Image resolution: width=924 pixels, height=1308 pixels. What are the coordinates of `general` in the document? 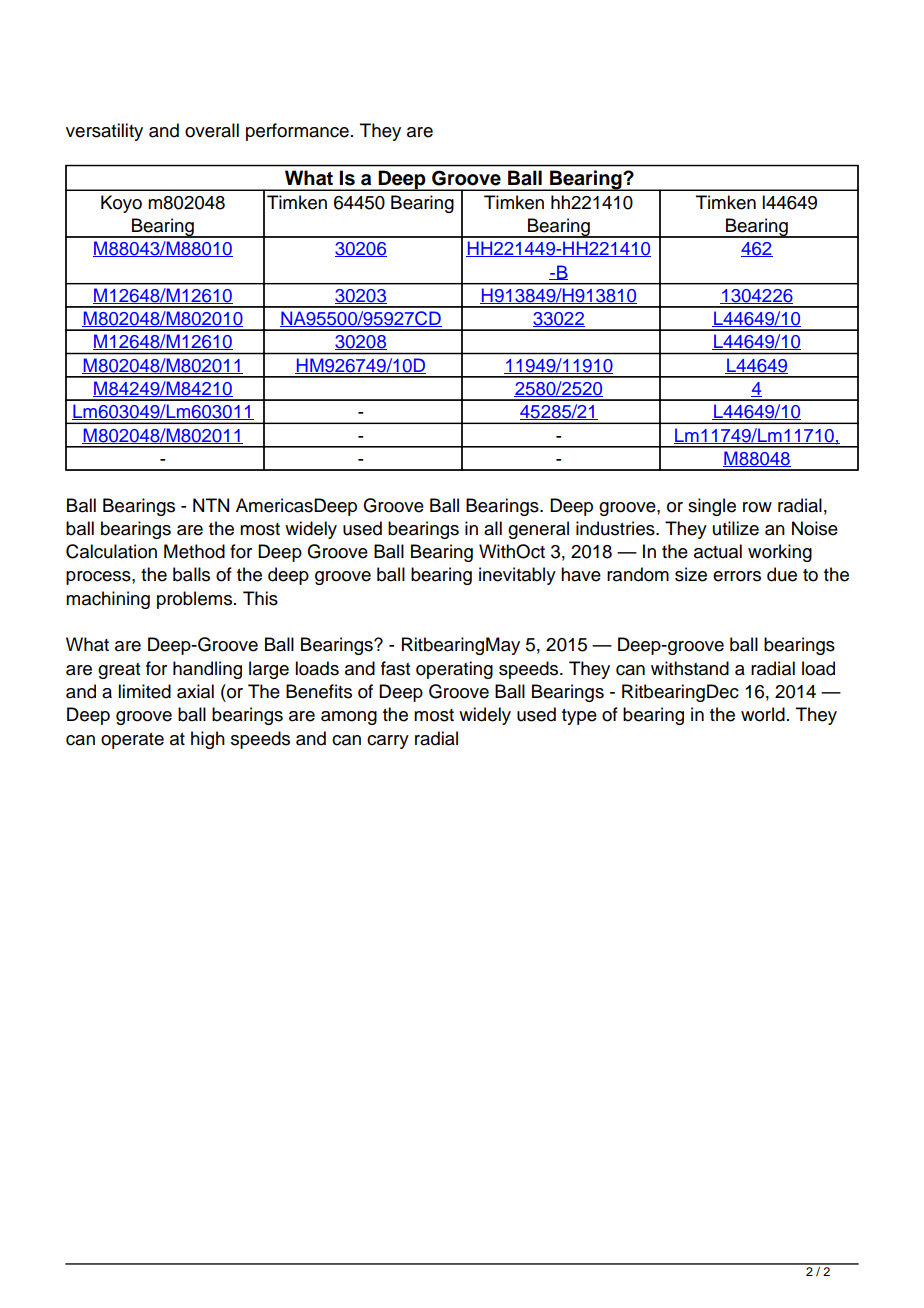 It's located at (538, 530).
